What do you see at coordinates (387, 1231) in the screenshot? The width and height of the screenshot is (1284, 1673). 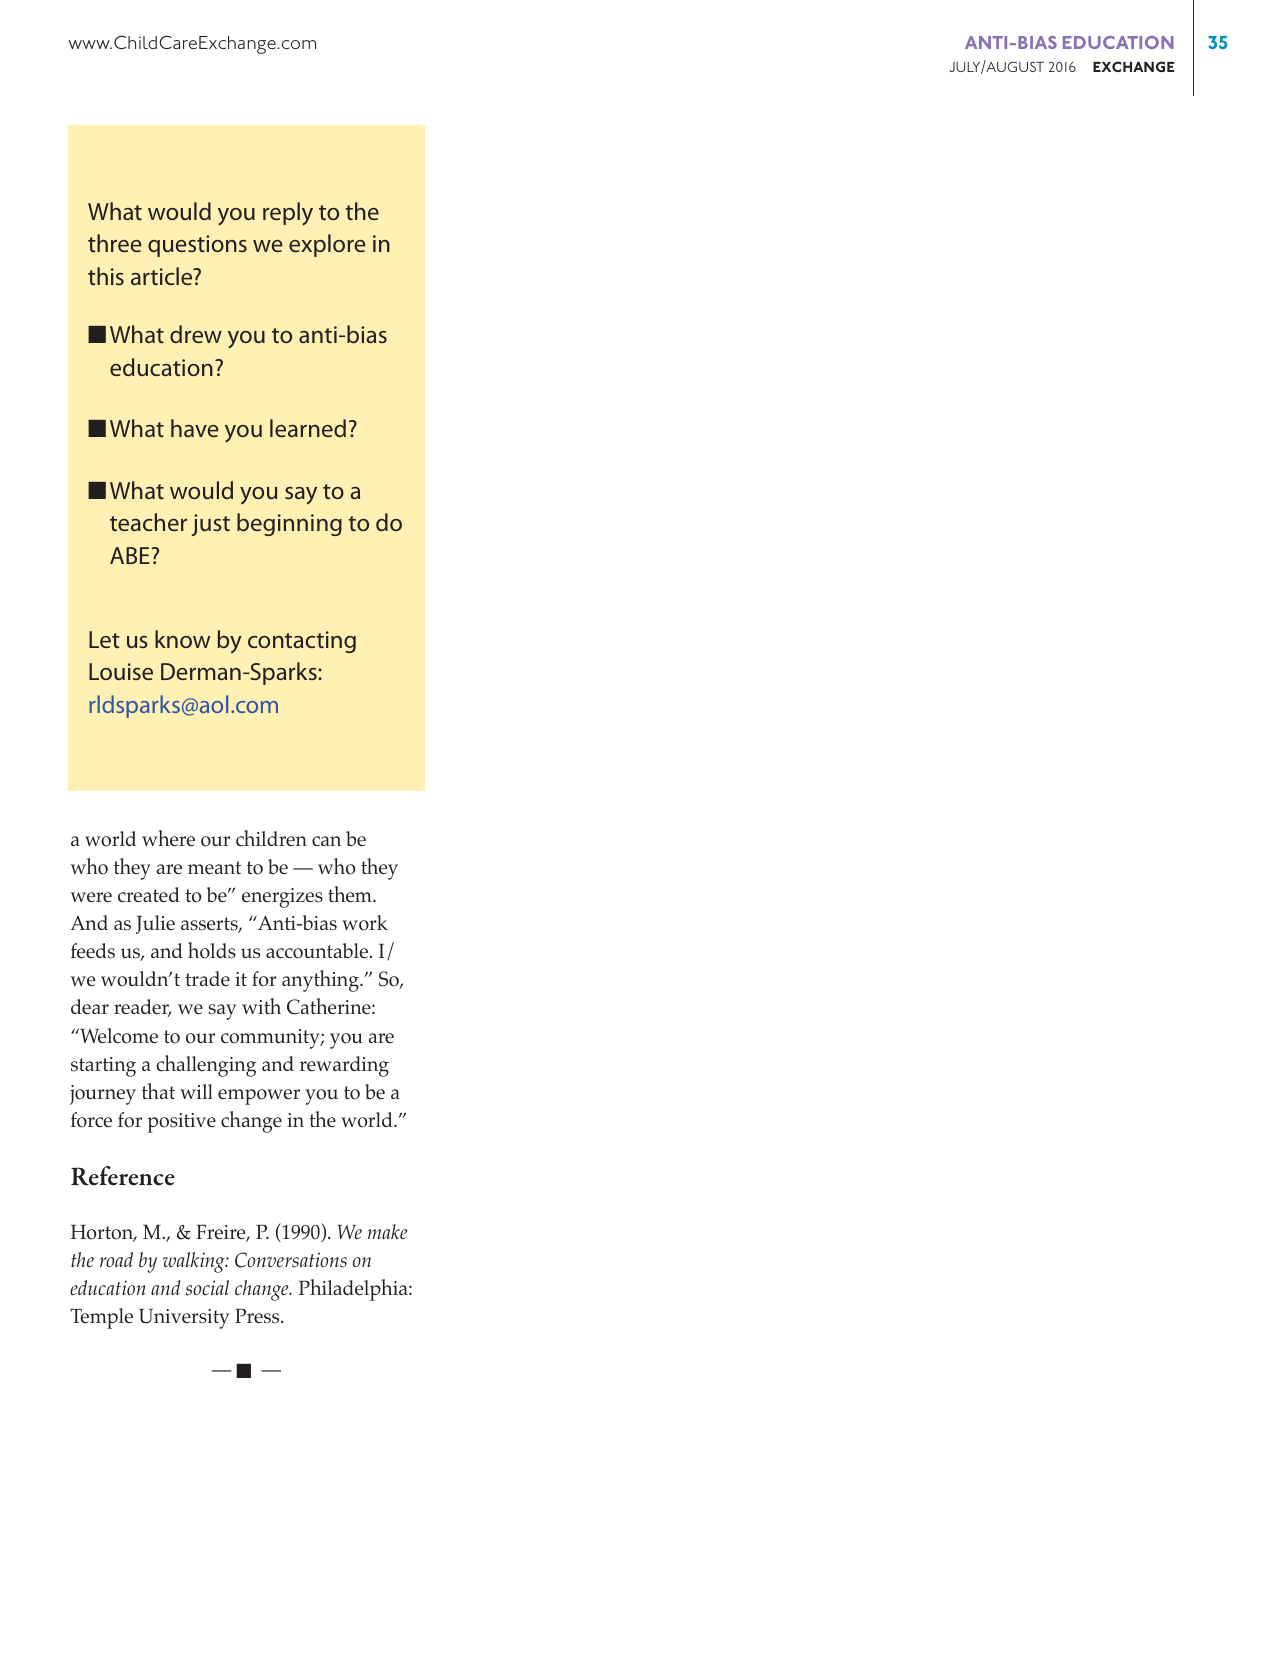 I see `make` at bounding box center [387, 1231].
